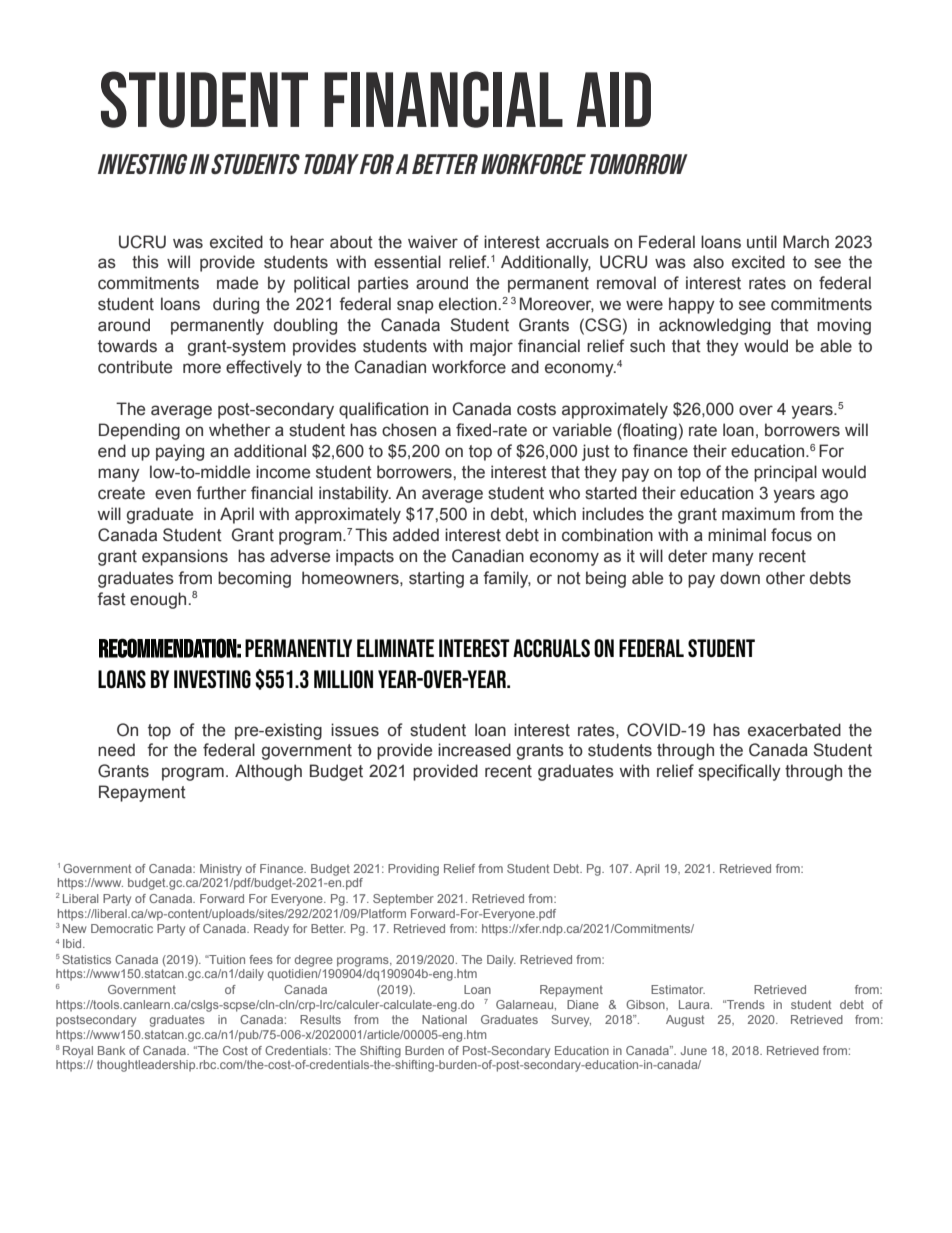  I want to click on starting, so click(436, 579).
